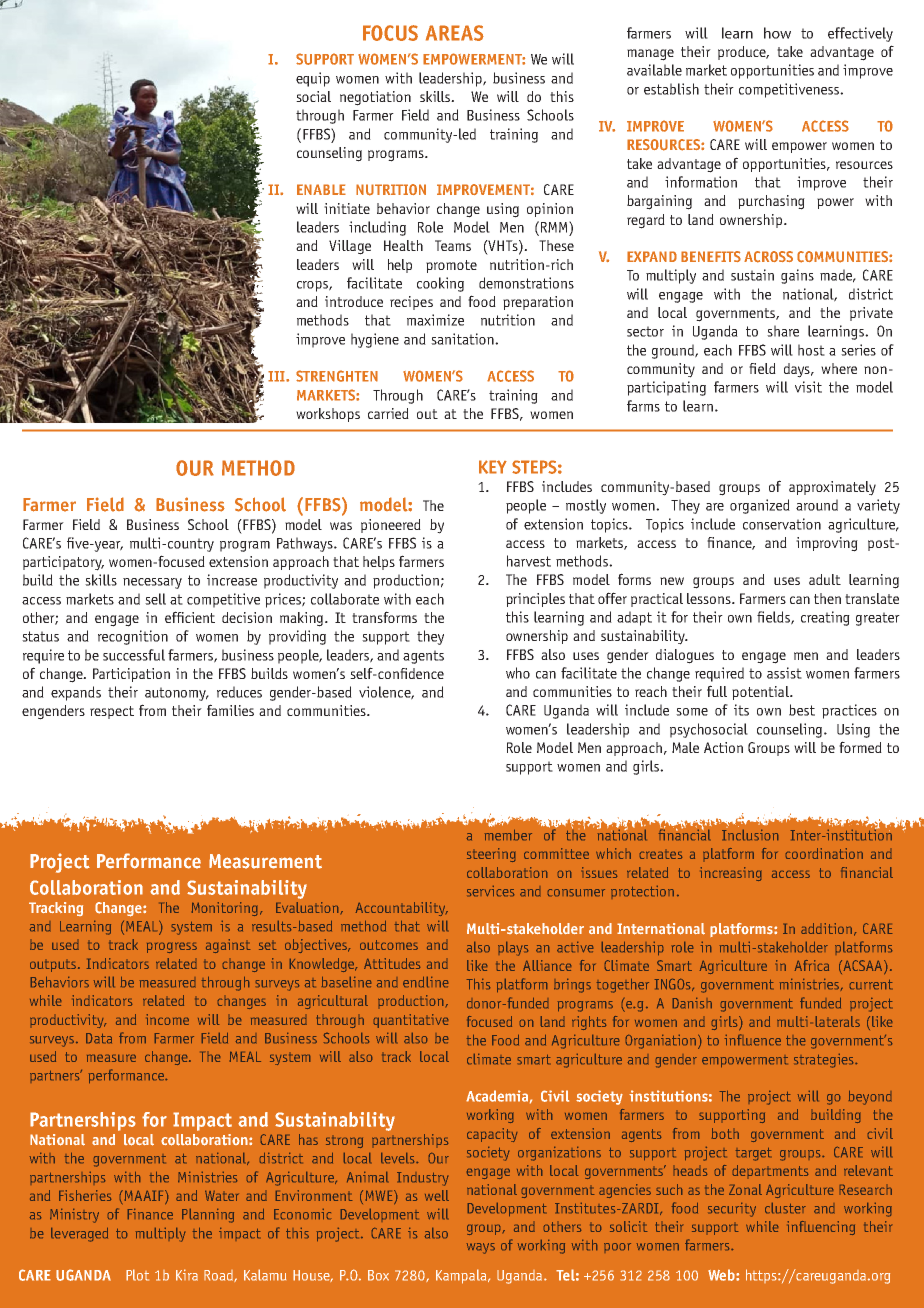  Describe the element at coordinates (750, 833) in the image. I see `Inclusion` at that location.
